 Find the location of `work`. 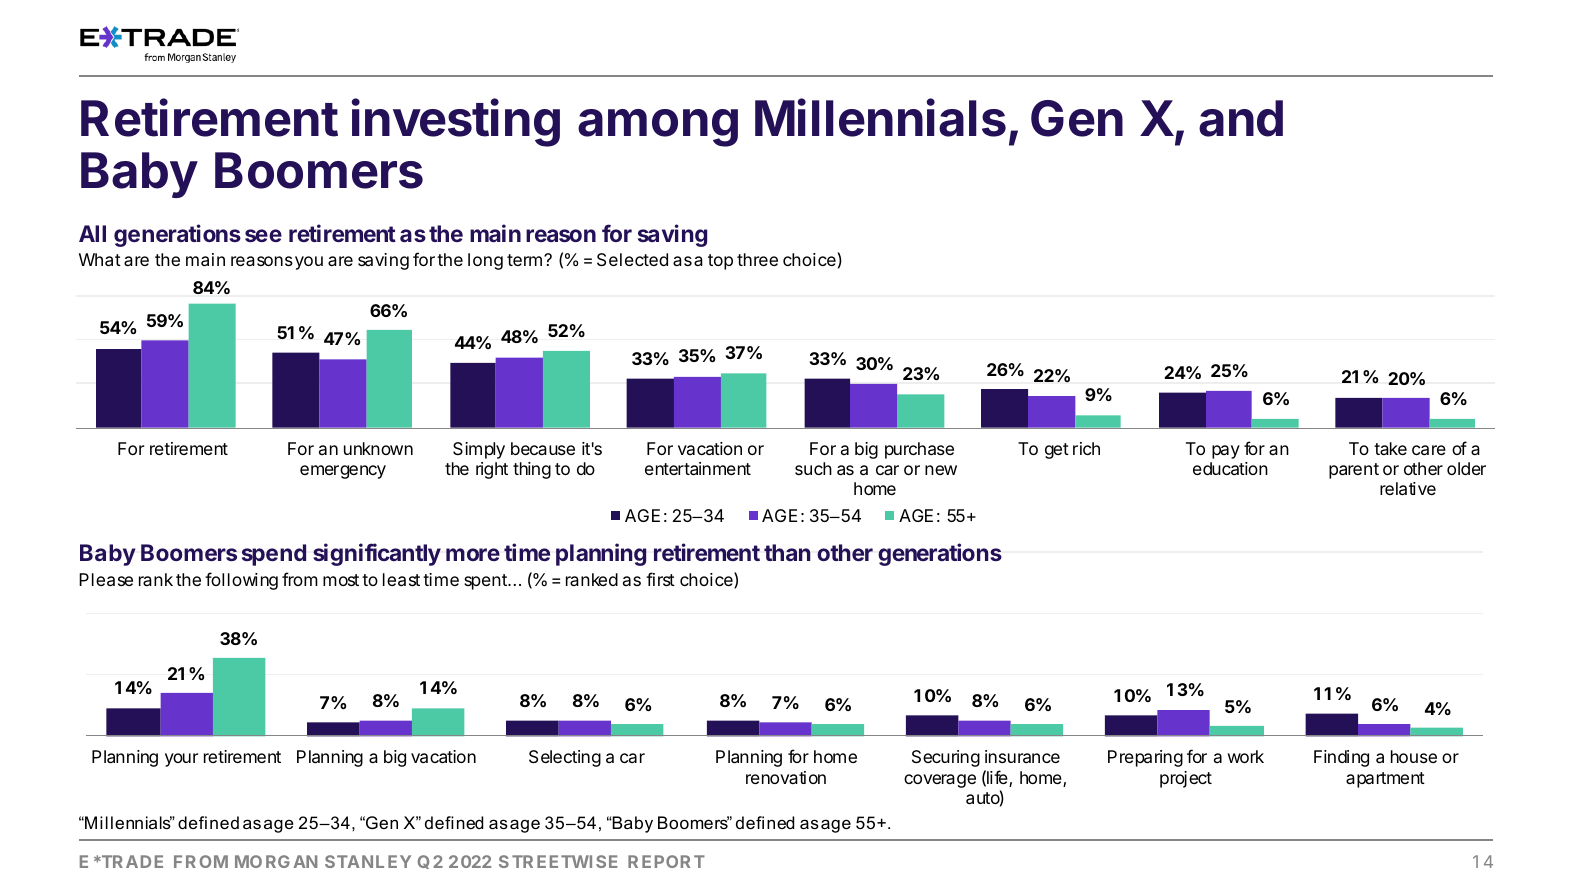

work is located at coordinates (1246, 756).
